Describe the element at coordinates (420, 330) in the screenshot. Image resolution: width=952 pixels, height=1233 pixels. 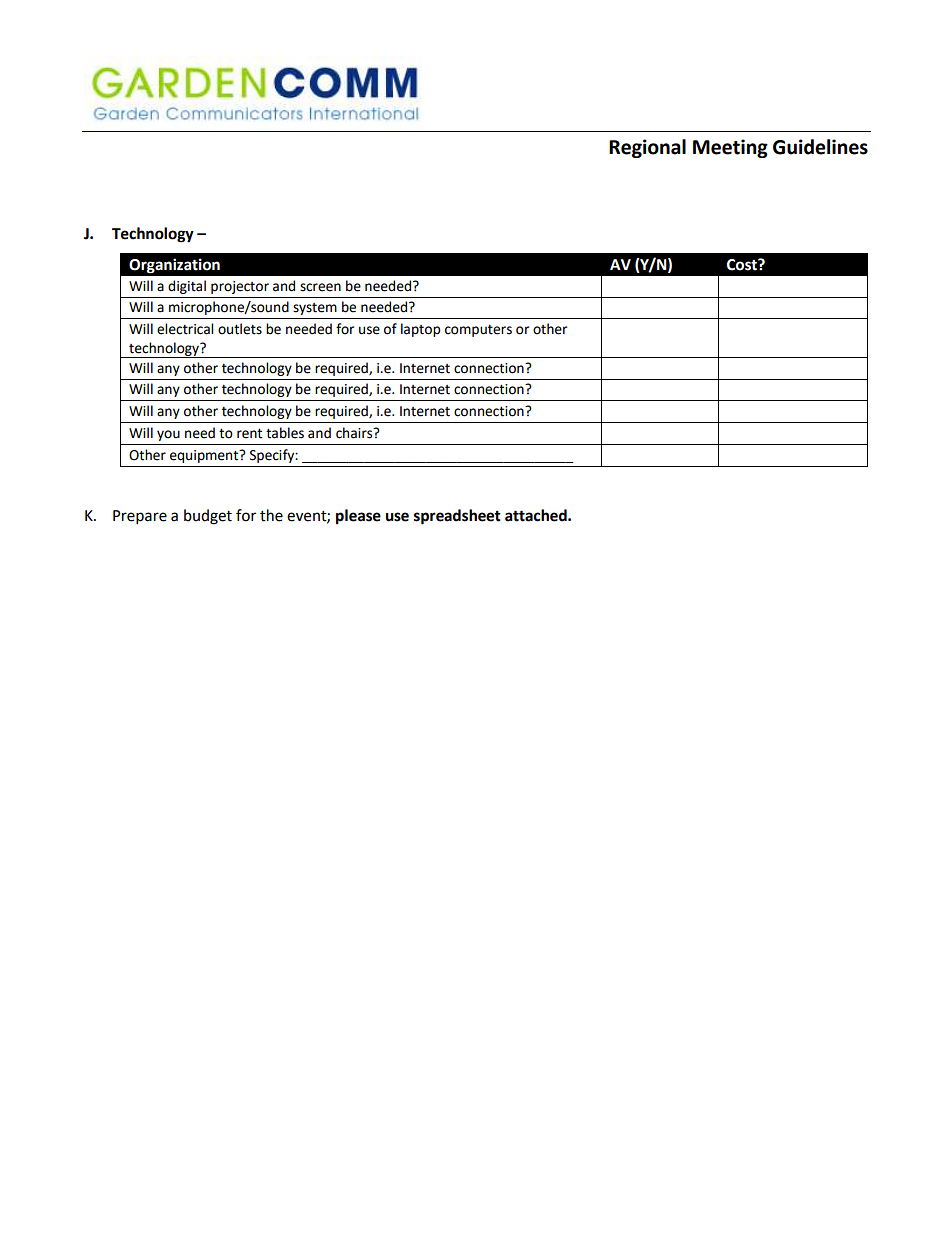
I see `laptop` at that location.
